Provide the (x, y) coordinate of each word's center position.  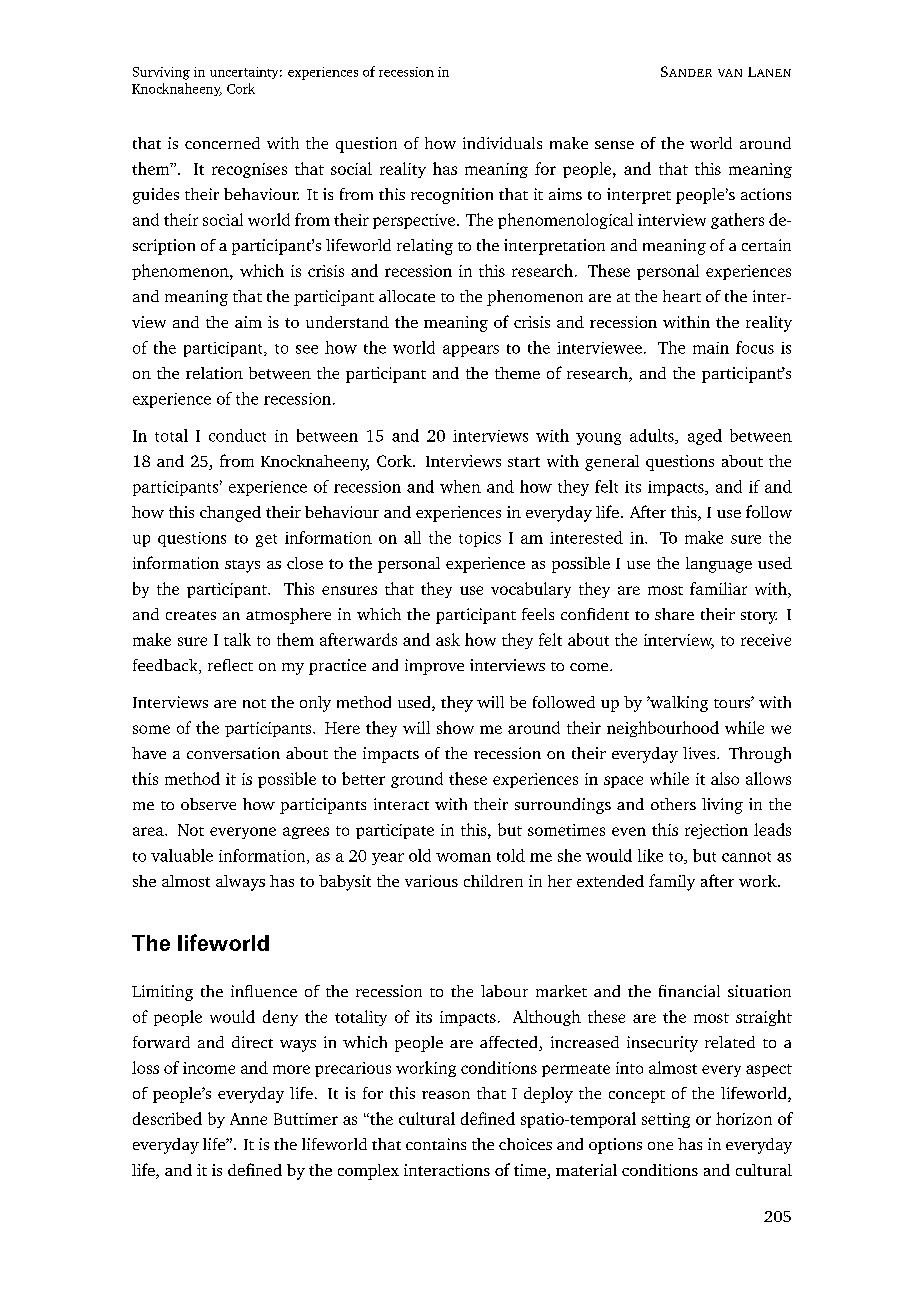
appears (471, 351)
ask (448, 639)
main (711, 348)
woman (463, 857)
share (674, 614)
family (672, 882)
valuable (182, 855)
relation (214, 373)
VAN (730, 73)
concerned (222, 143)
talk (237, 639)
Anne (248, 1119)
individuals (502, 143)
